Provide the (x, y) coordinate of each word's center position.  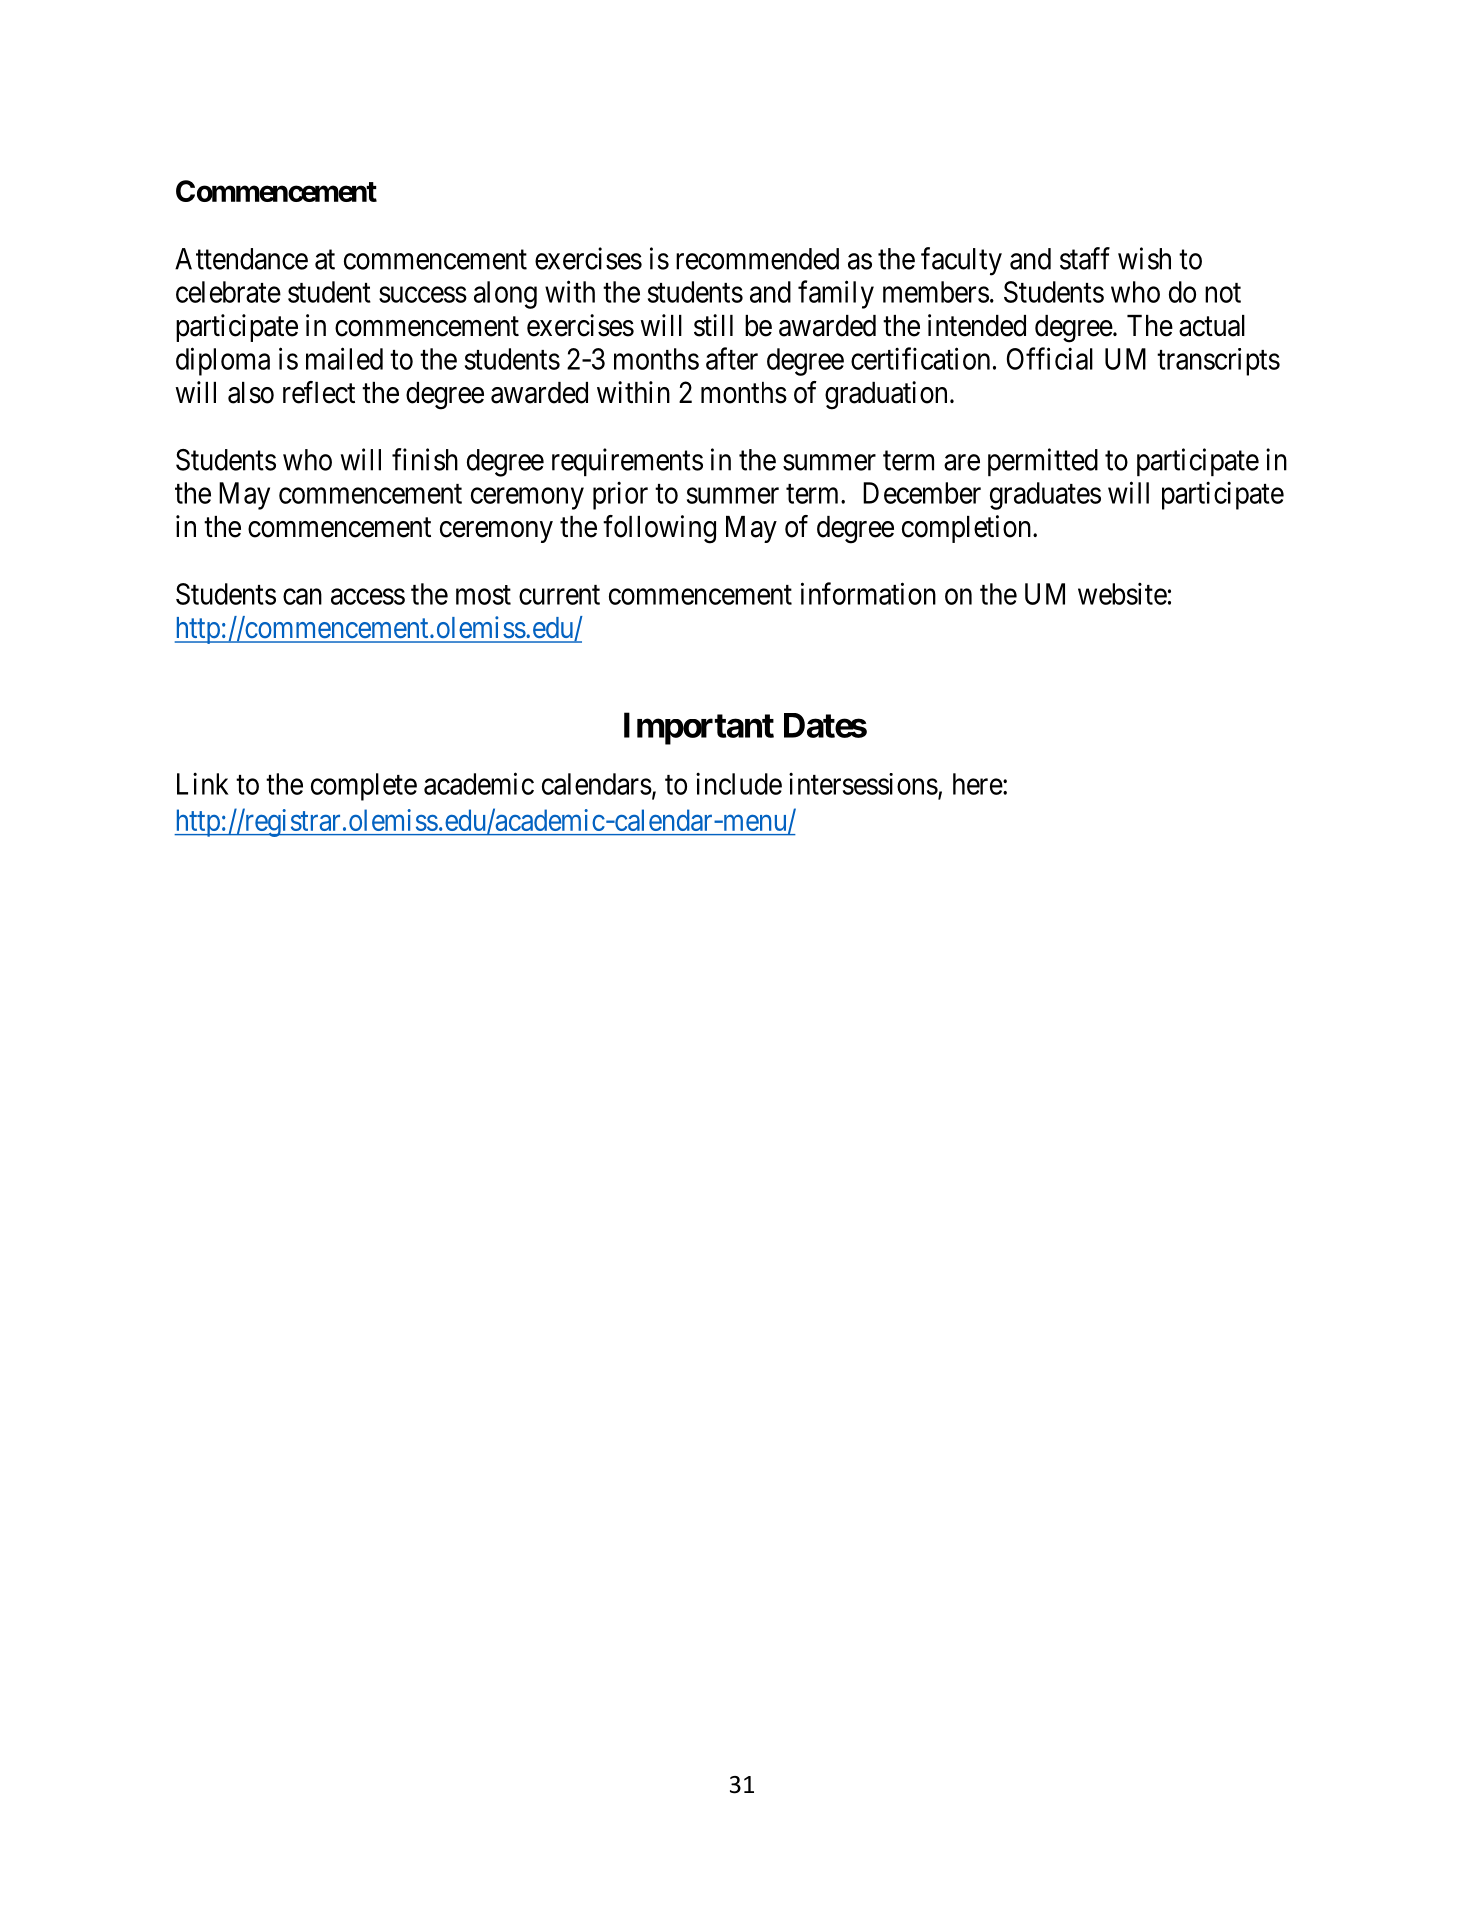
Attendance (241, 259)
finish (425, 459)
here (978, 784)
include (739, 783)
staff (1085, 258)
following (659, 529)
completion (966, 529)
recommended (757, 259)
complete (364, 787)
